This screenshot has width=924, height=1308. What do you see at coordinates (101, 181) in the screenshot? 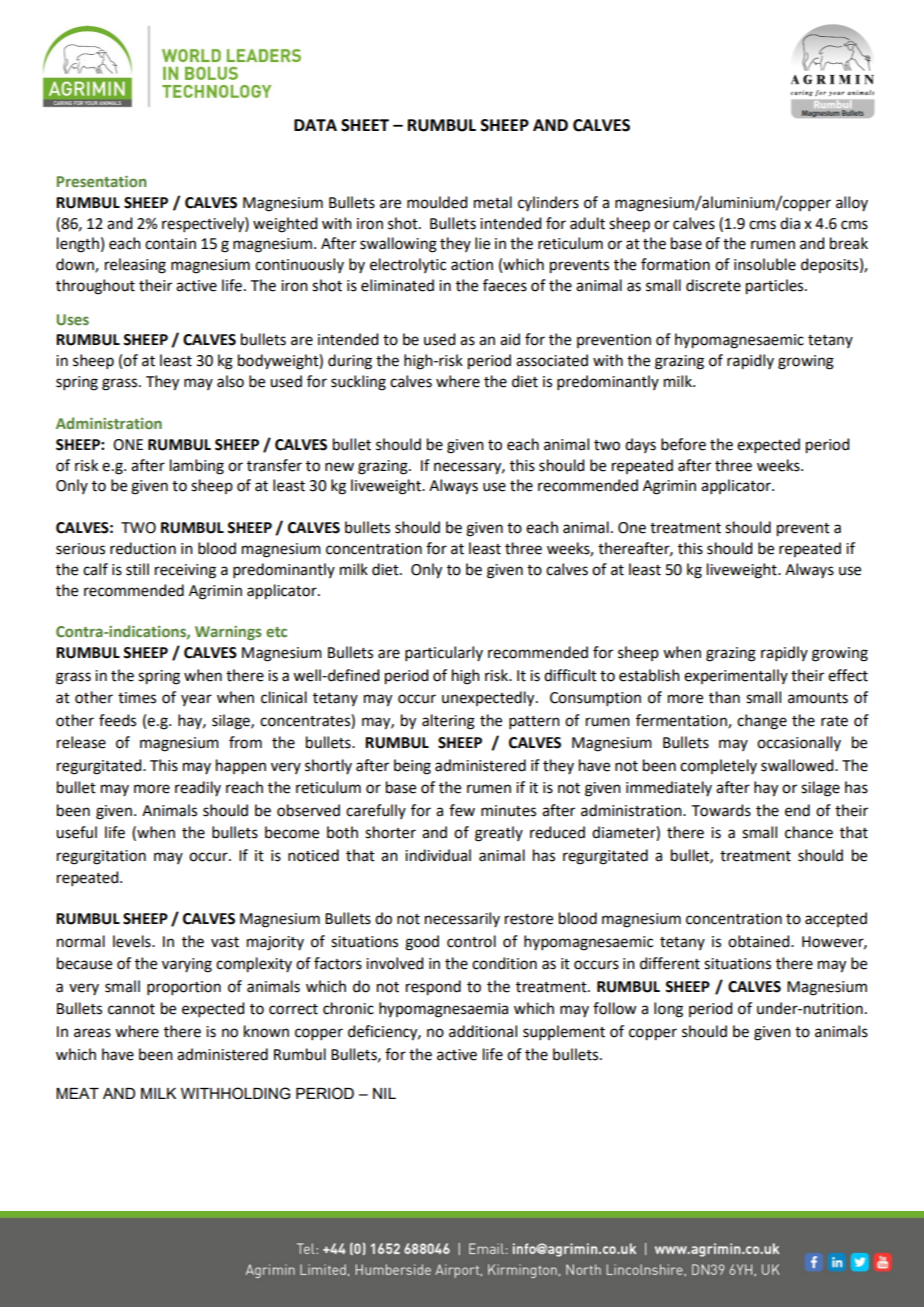
I see `Presentation` at bounding box center [101, 181].
